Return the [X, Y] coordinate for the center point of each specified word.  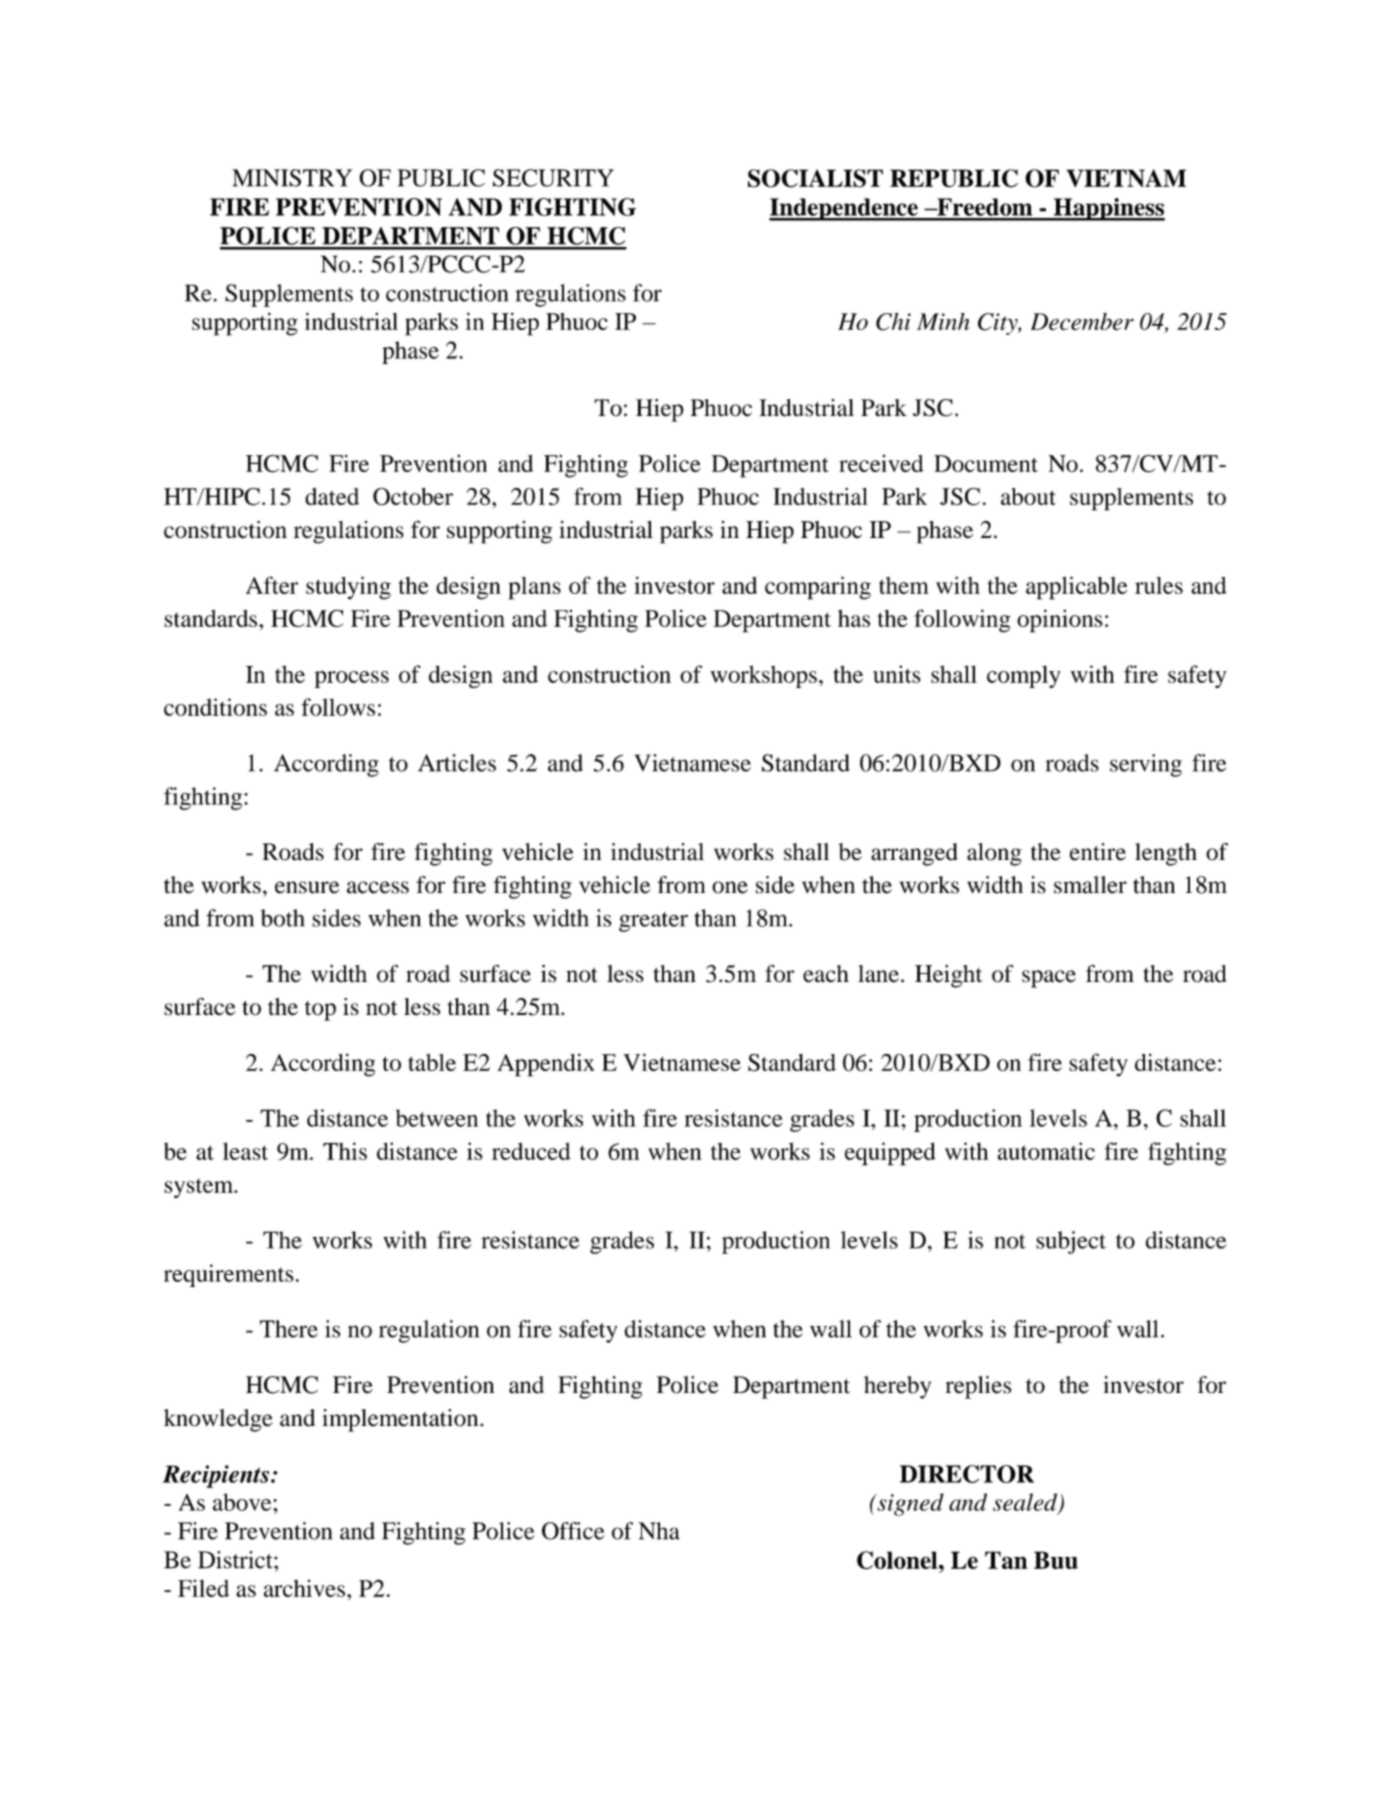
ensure [307, 887]
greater [653, 922]
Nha [659, 1531]
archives [304, 1588]
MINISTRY [292, 178]
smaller [1090, 885]
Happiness [1108, 209]
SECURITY [553, 178]
